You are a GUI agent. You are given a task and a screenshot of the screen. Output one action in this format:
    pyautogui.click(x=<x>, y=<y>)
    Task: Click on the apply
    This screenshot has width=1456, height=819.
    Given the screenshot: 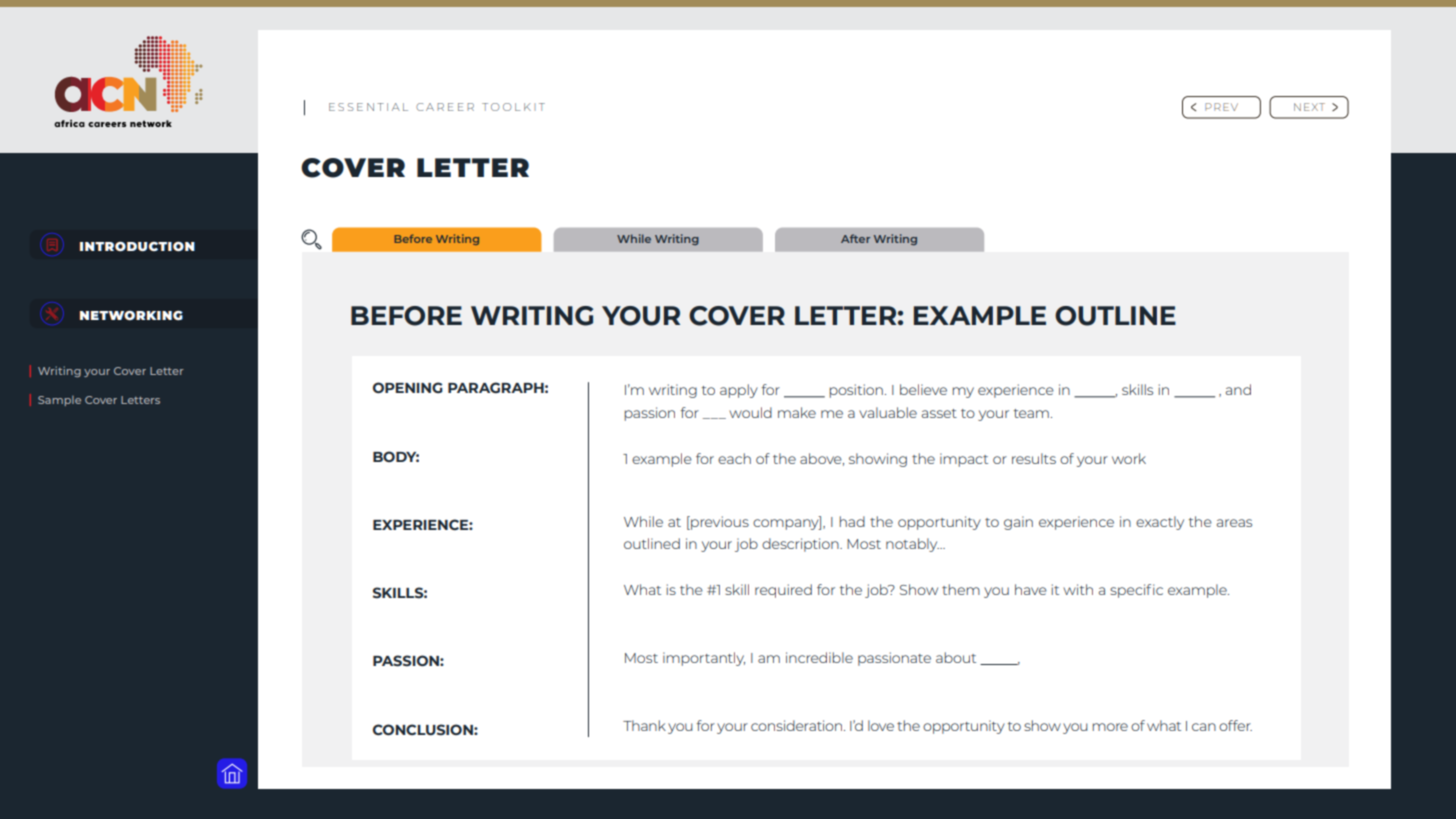 What is the action you would take?
    pyautogui.click(x=739, y=391)
